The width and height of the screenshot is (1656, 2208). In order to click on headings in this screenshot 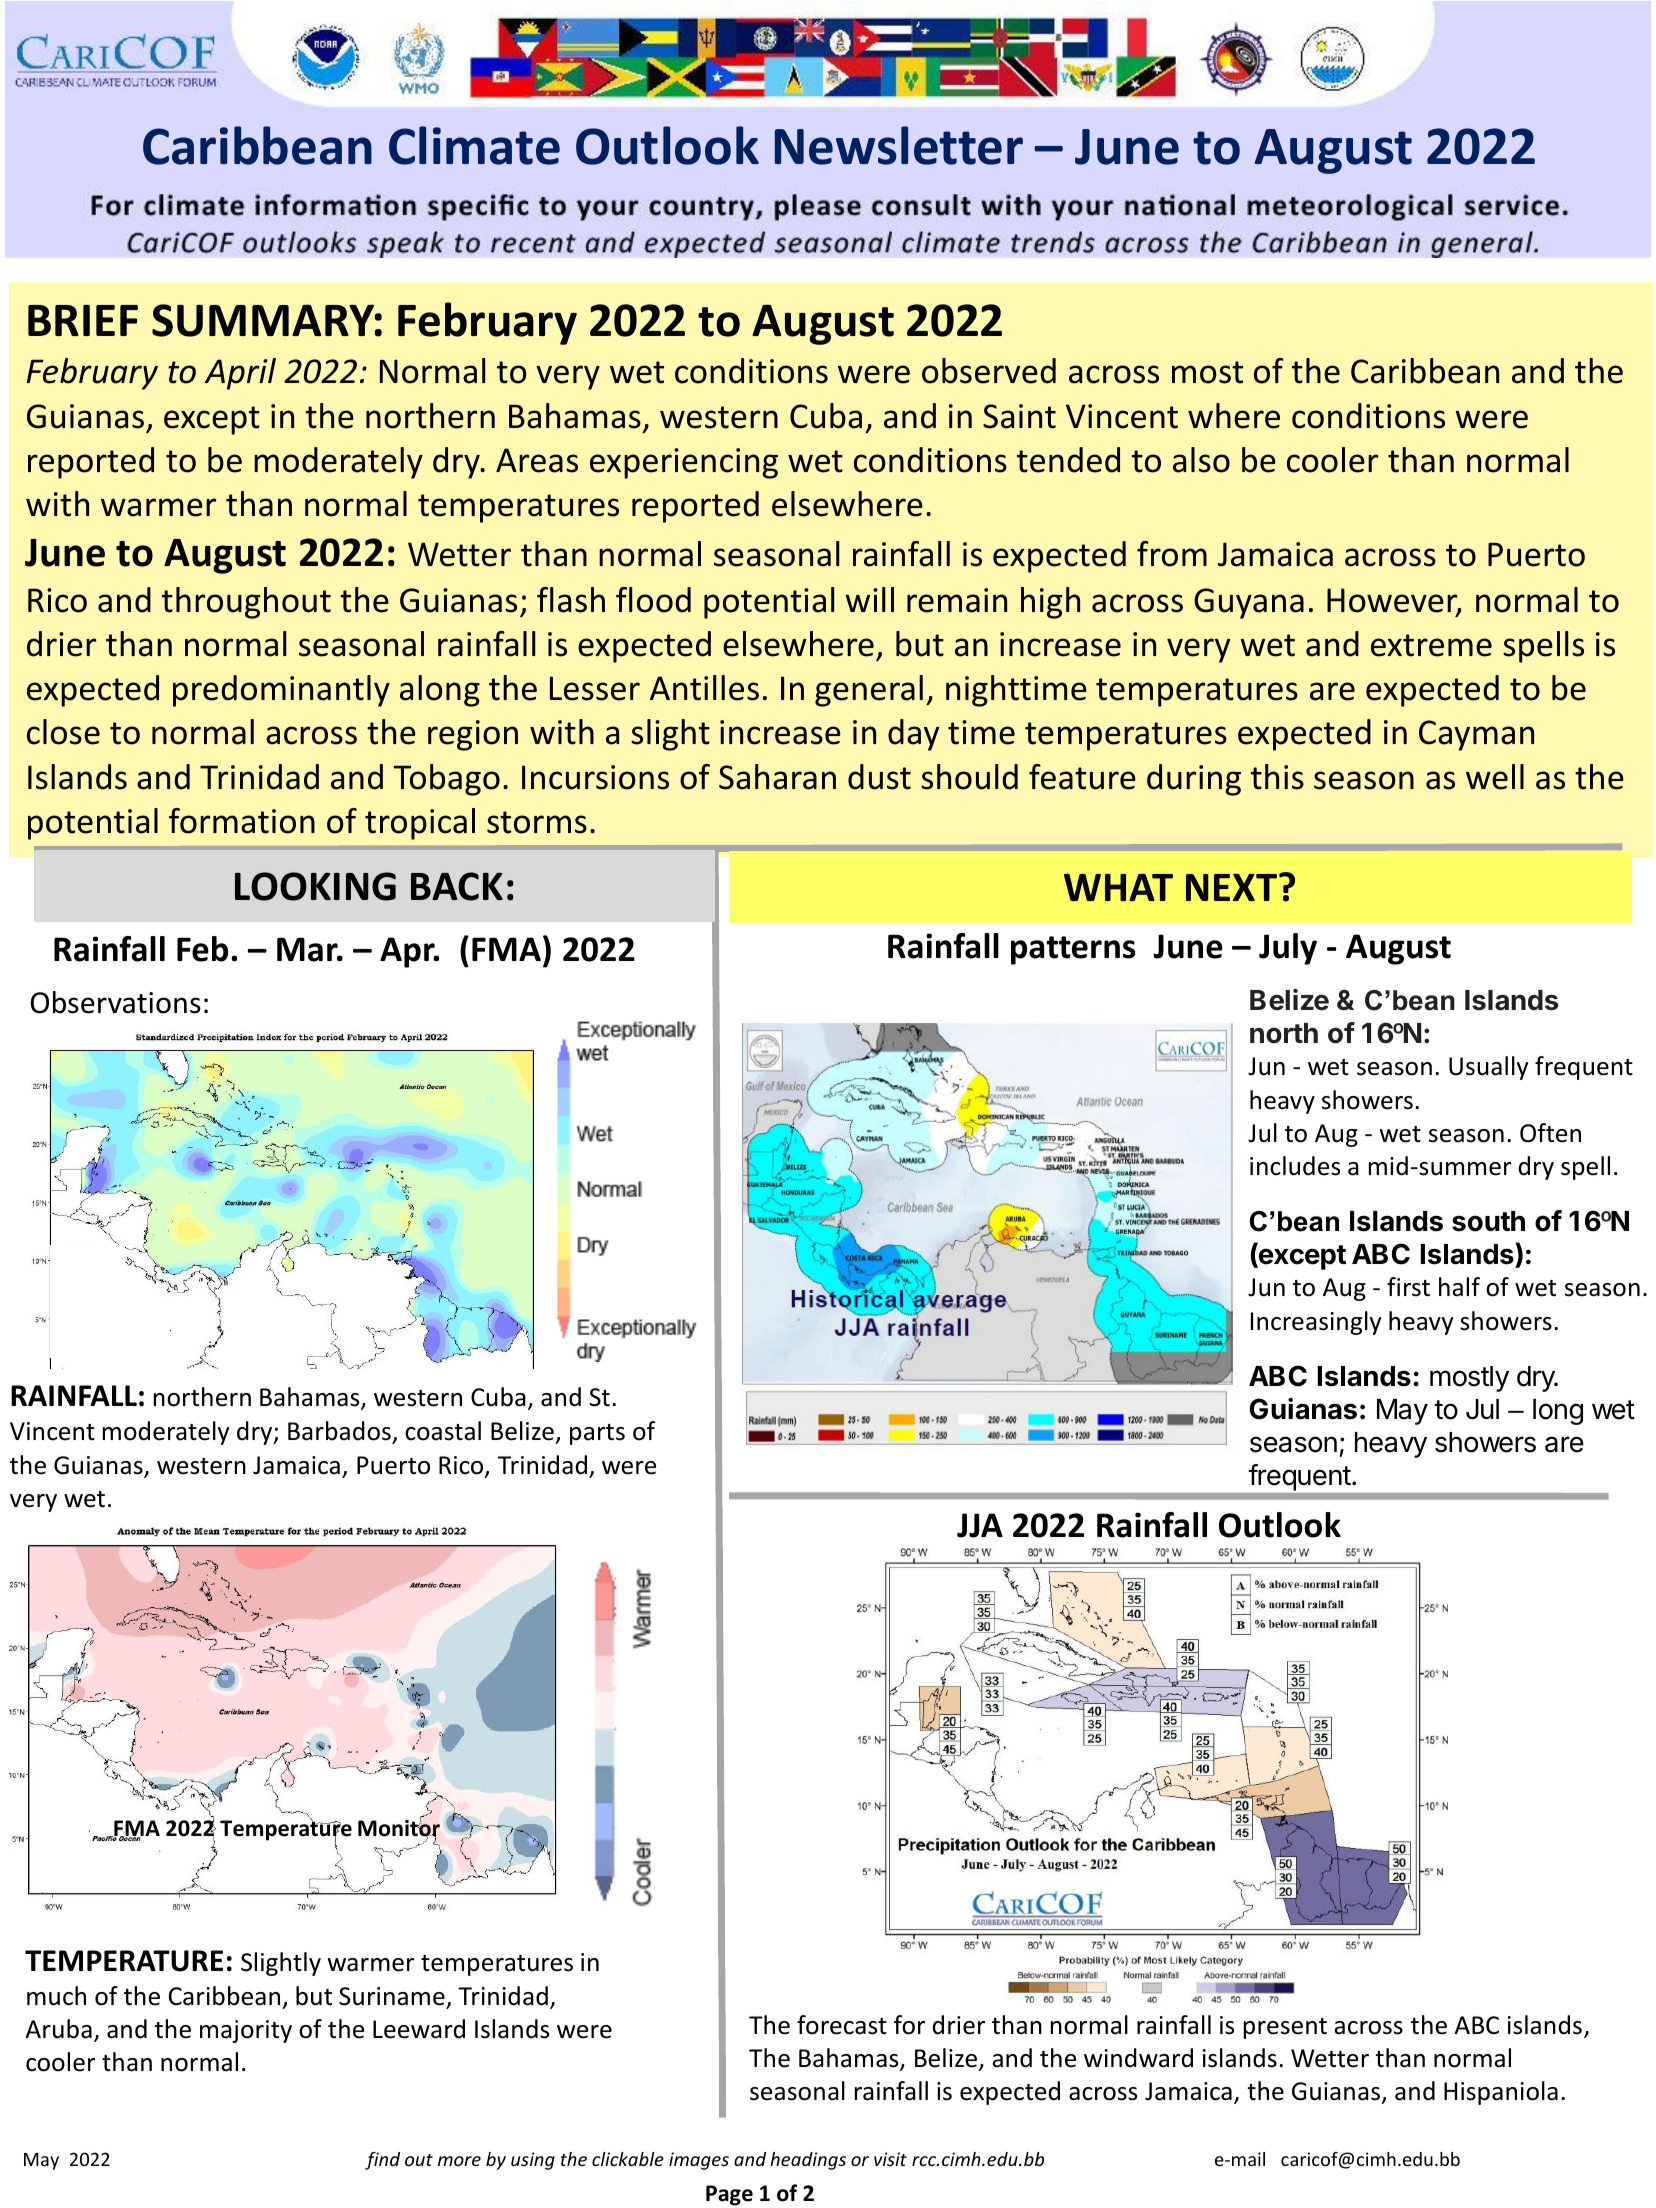, I will do `click(808, 2161)`.
